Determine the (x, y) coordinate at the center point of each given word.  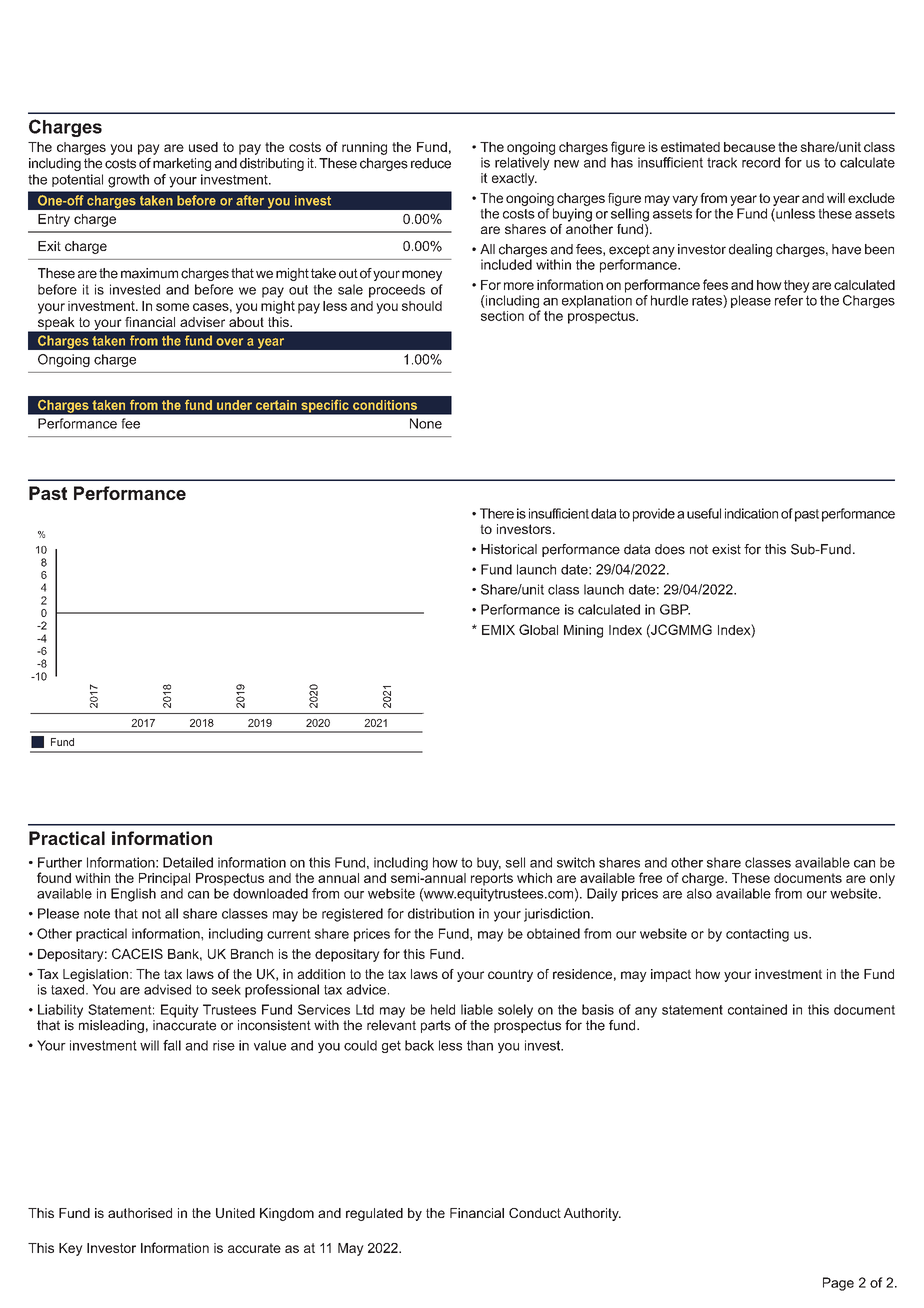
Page (838, 1284)
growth (128, 181)
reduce (431, 163)
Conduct (535, 1213)
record (761, 162)
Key (71, 1249)
